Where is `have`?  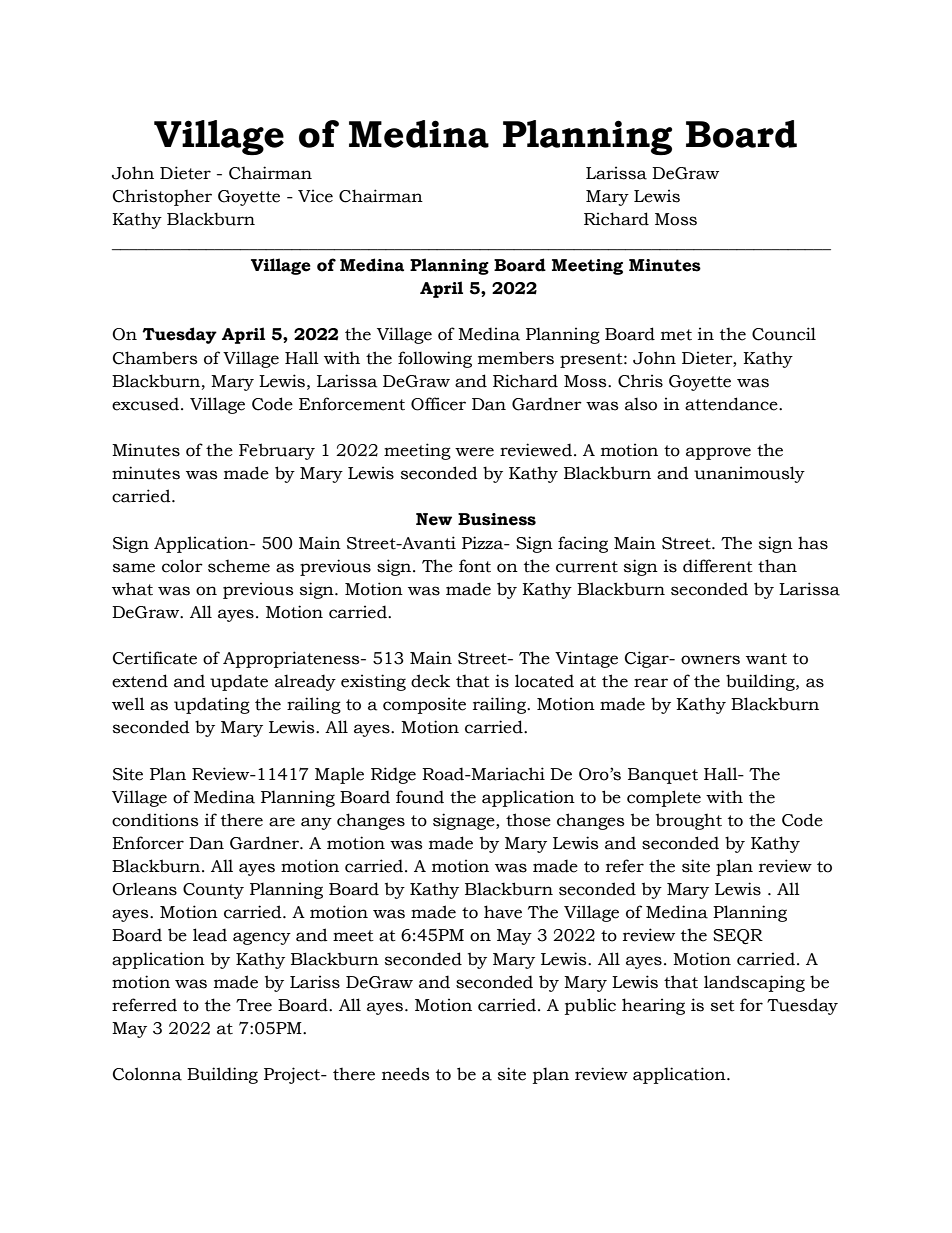 have is located at coordinates (503, 912).
